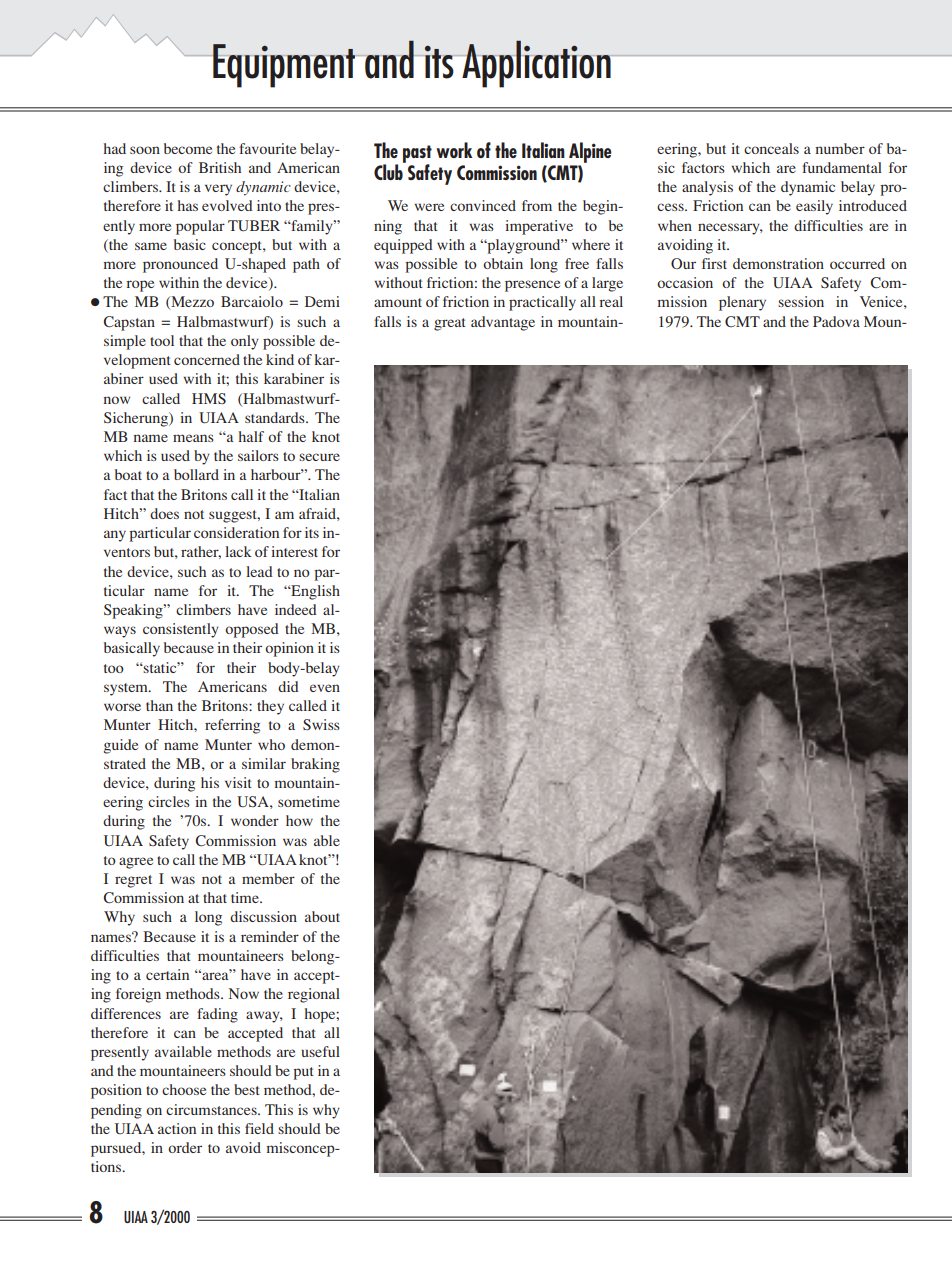 This page has height=1270, width=952. I want to click on discussion, so click(263, 916).
